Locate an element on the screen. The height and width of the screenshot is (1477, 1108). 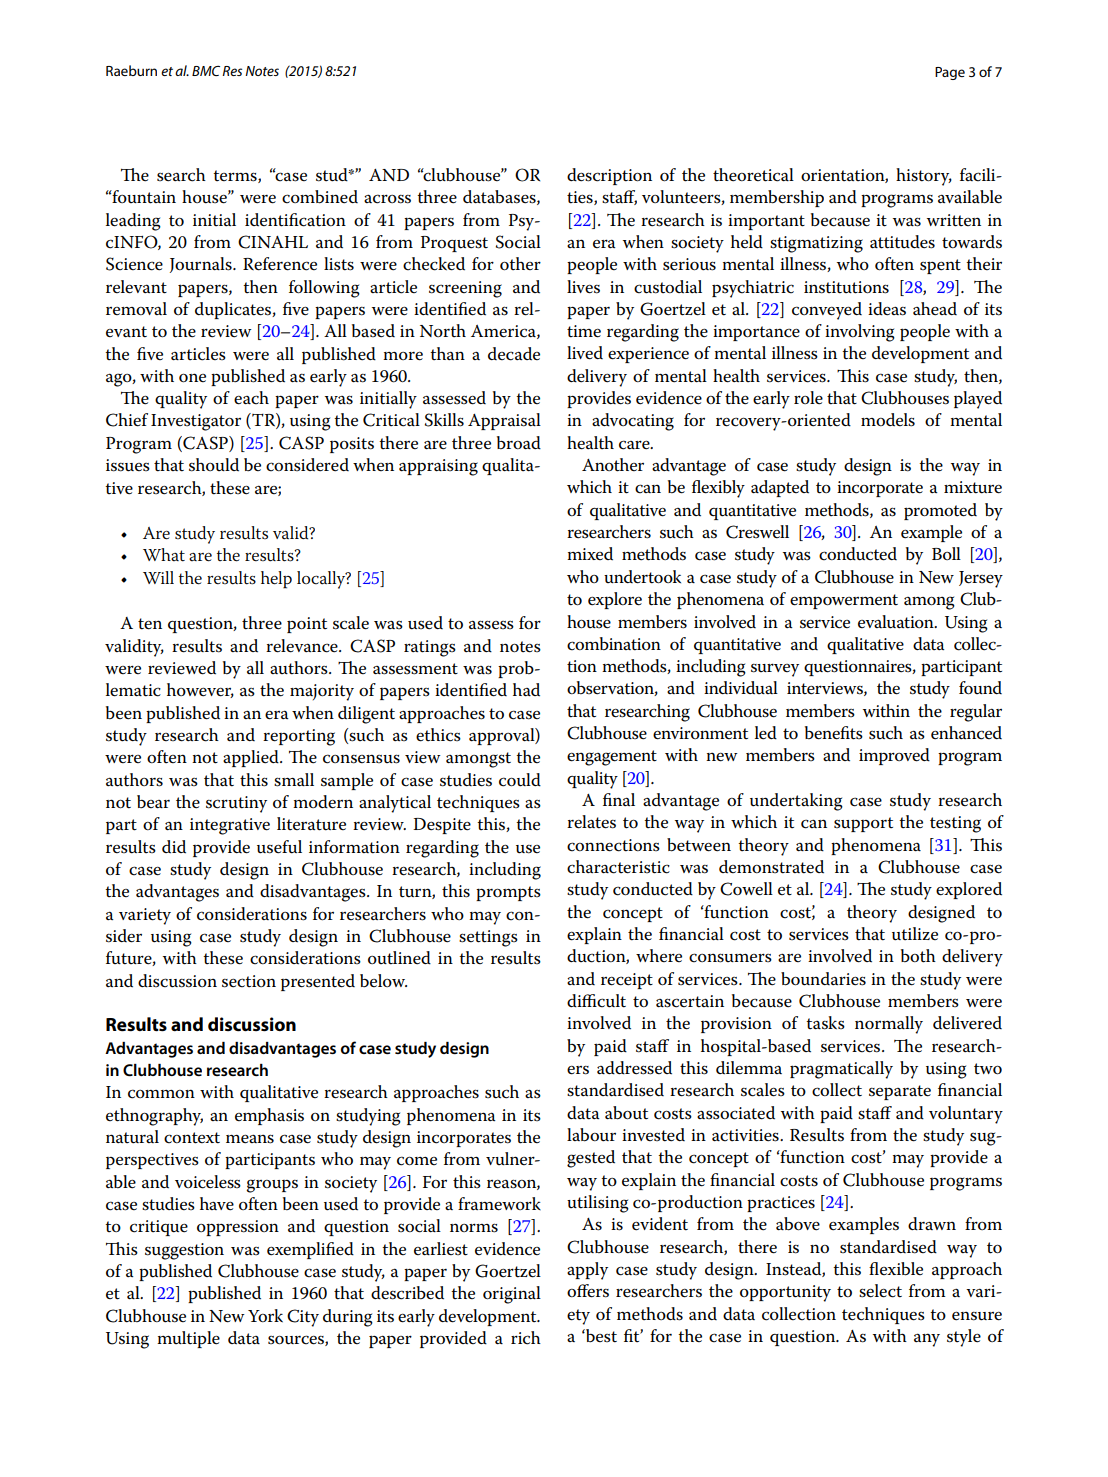
promoted is located at coordinates (940, 511).
